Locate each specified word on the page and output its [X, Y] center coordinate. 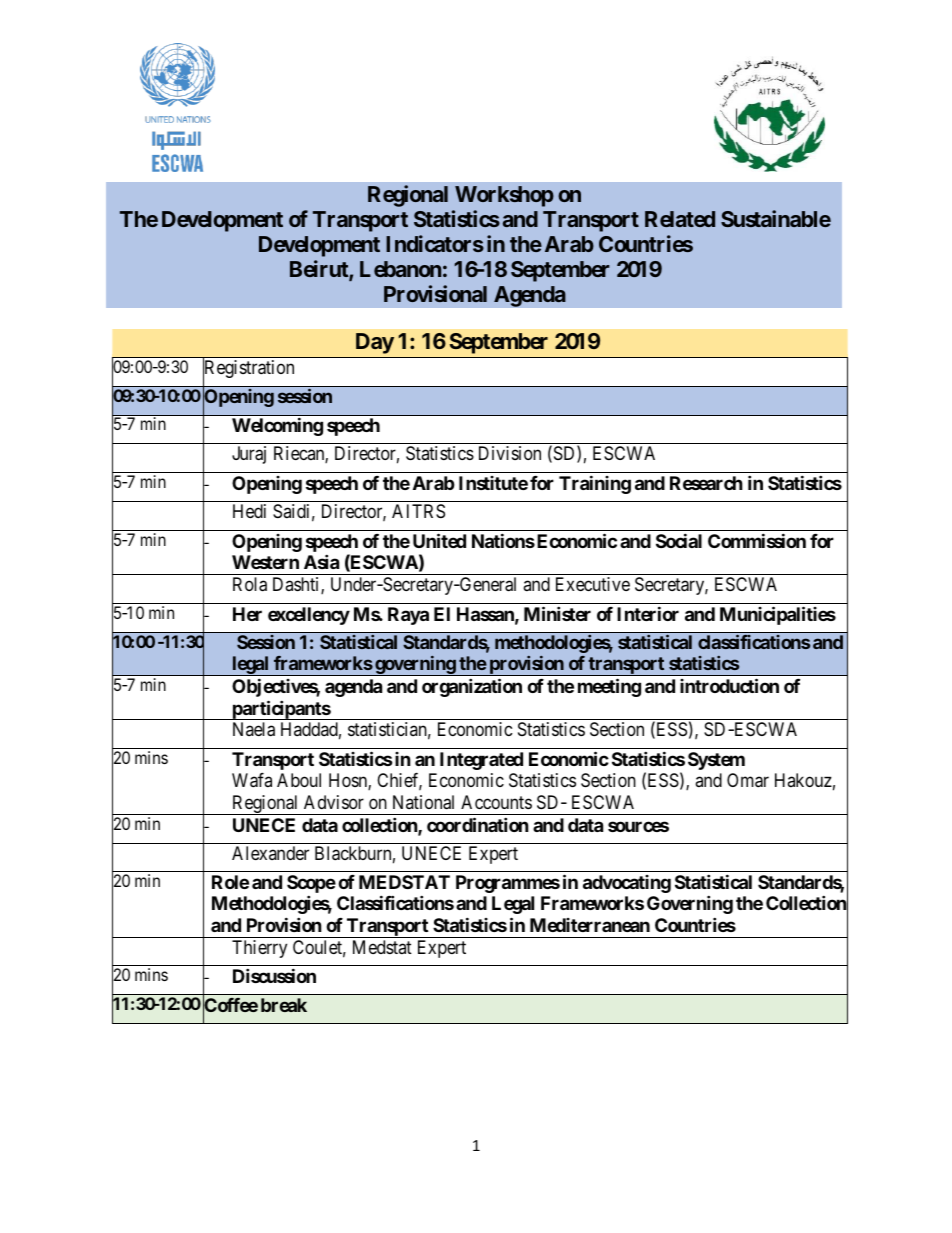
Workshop [504, 196]
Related [680, 219]
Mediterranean [590, 925]
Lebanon [400, 269]
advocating [627, 884]
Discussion [274, 975]
